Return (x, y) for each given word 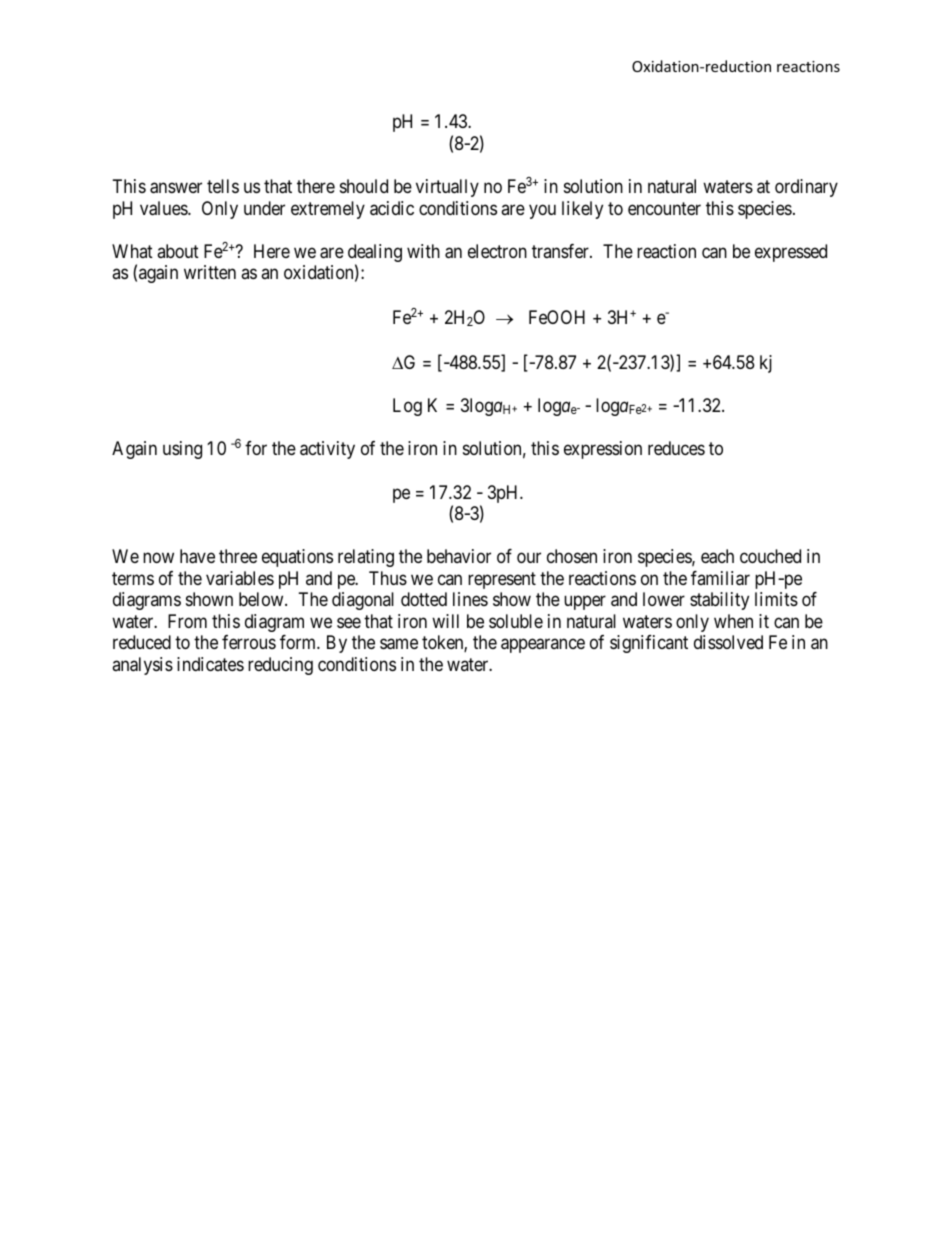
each (717, 556)
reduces (676, 448)
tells (223, 186)
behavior (459, 556)
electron (497, 251)
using (182, 450)
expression (603, 450)
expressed (791, 253)
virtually (447, 188)
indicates (210, 664)
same (399, 644)
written (210, 272)
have (197, 556)
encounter (664, 208)
